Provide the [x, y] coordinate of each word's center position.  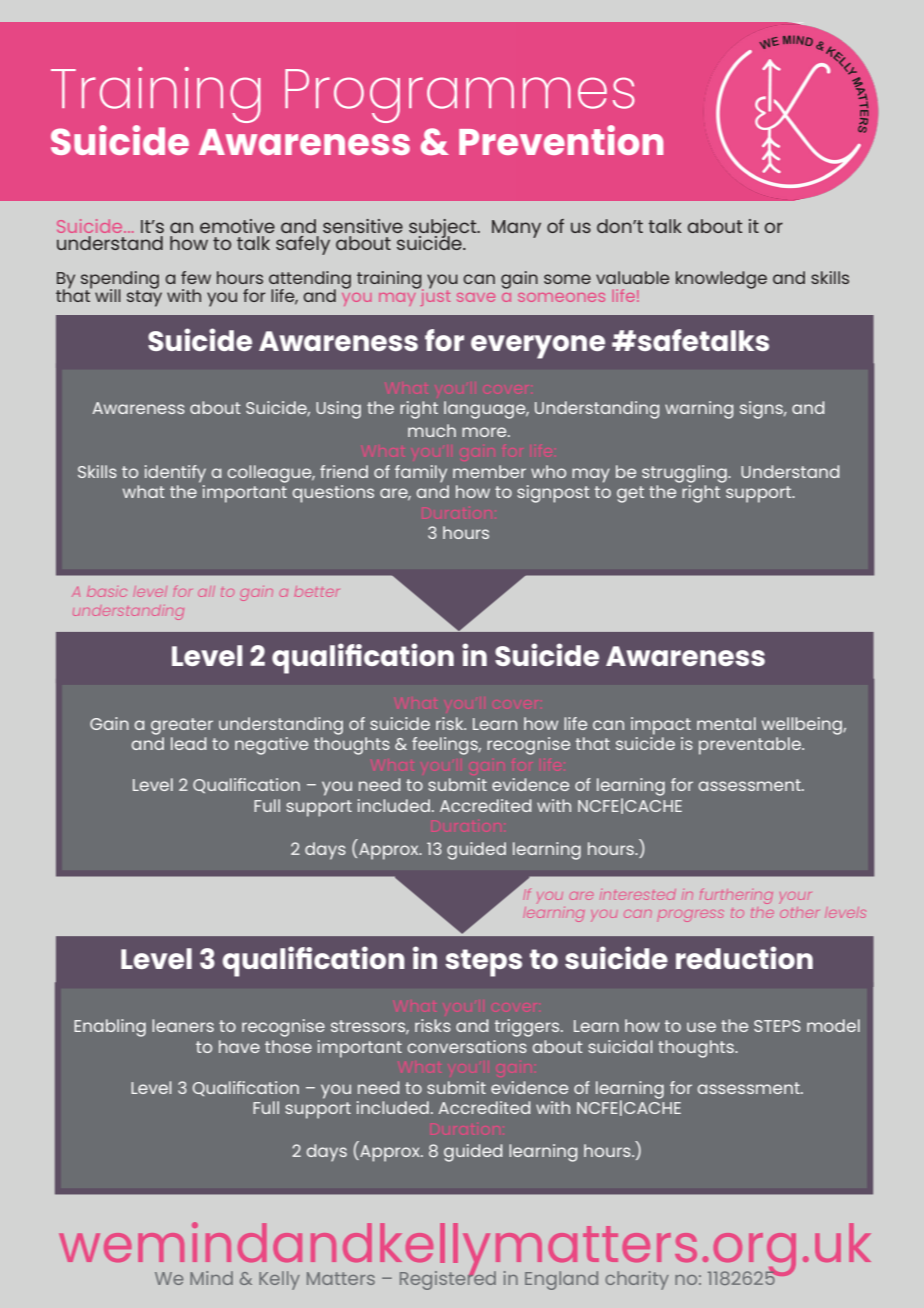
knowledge [721, 280]
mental [726, 723]
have [239, 1046]
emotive [237, 226]
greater [182, 726]
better [316, 591]
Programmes [460, 97]
